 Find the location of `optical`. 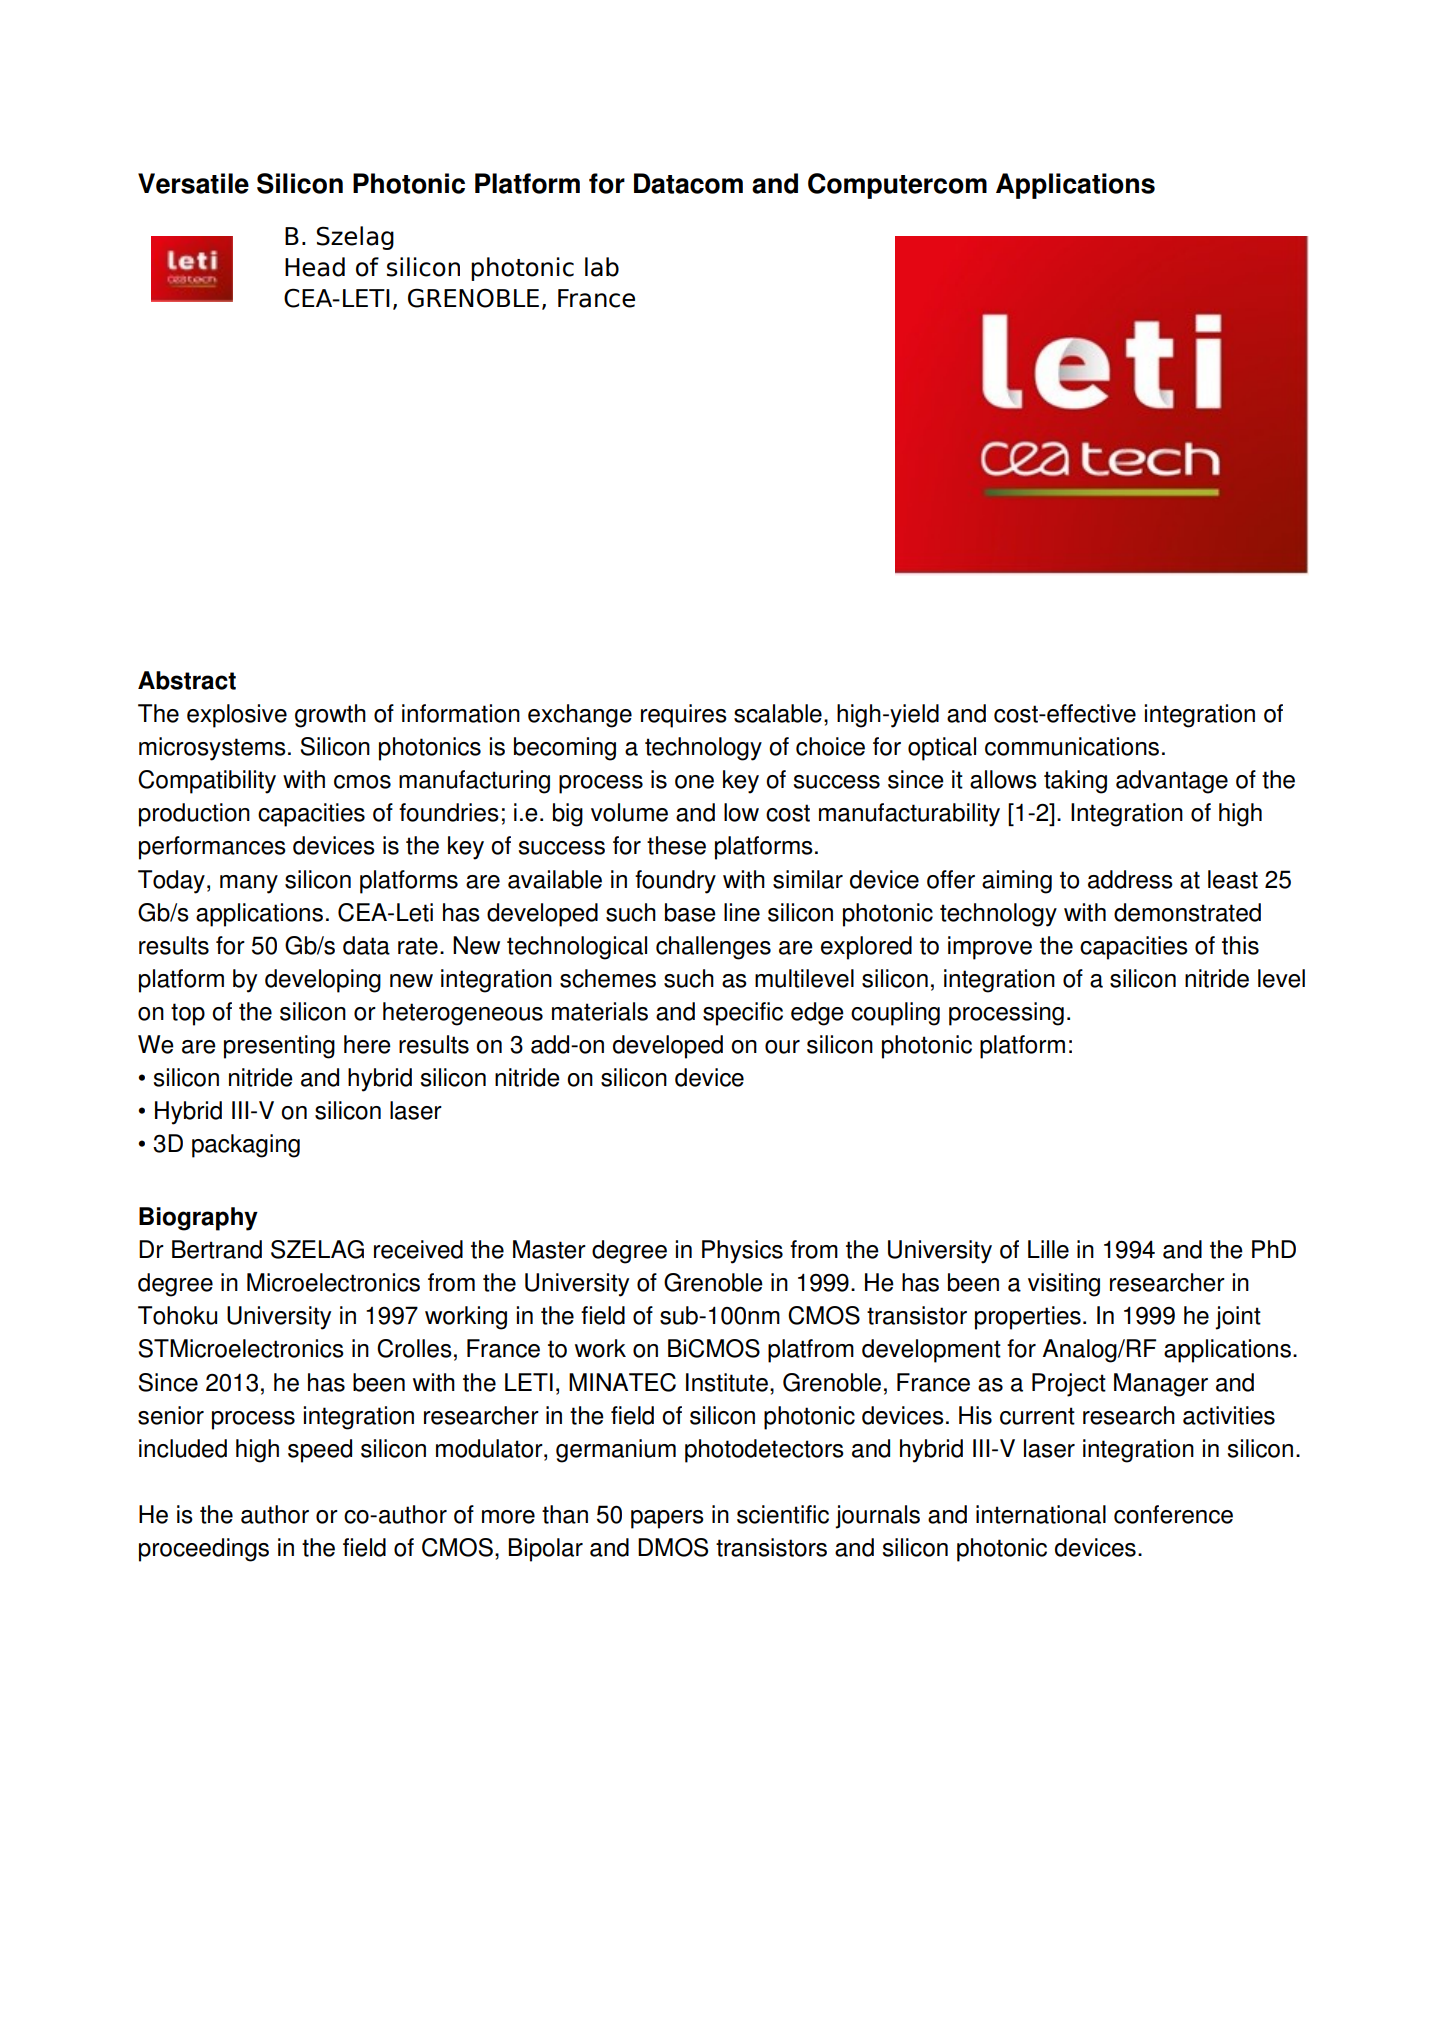

optical is located at coordinates (942, 749).
